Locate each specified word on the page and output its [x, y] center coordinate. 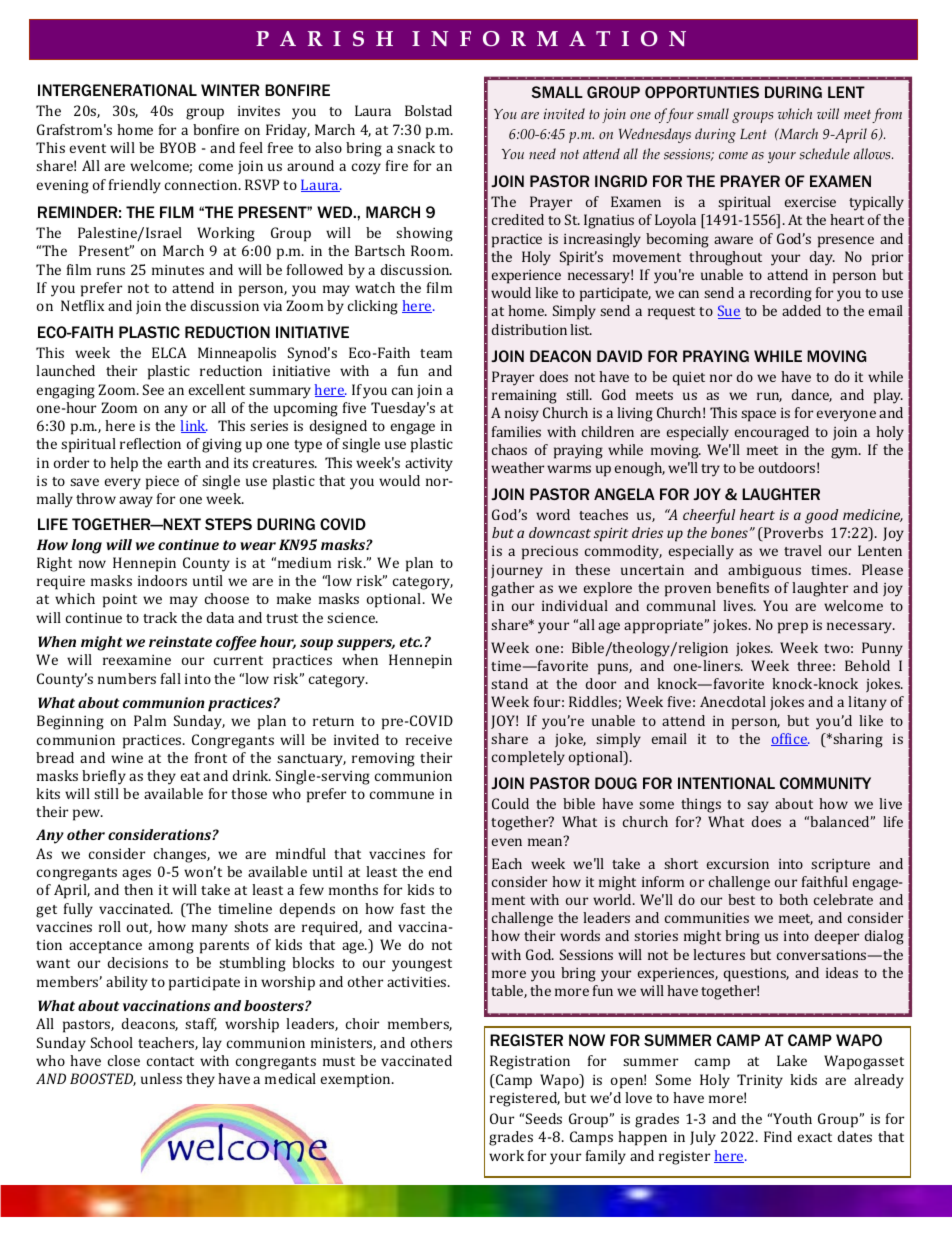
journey [517, 572]
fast [413, 908]
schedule [824, 154]
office [790, 739]
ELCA [169, 352]
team [436, 353]
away [136, 502]
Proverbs [792, 534]
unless [161, 1078]
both [793, 899]
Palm [150, 720]
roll [110, 926]
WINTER [230, 90]
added [801, 310]
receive [429, 740]
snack [416, 147]
